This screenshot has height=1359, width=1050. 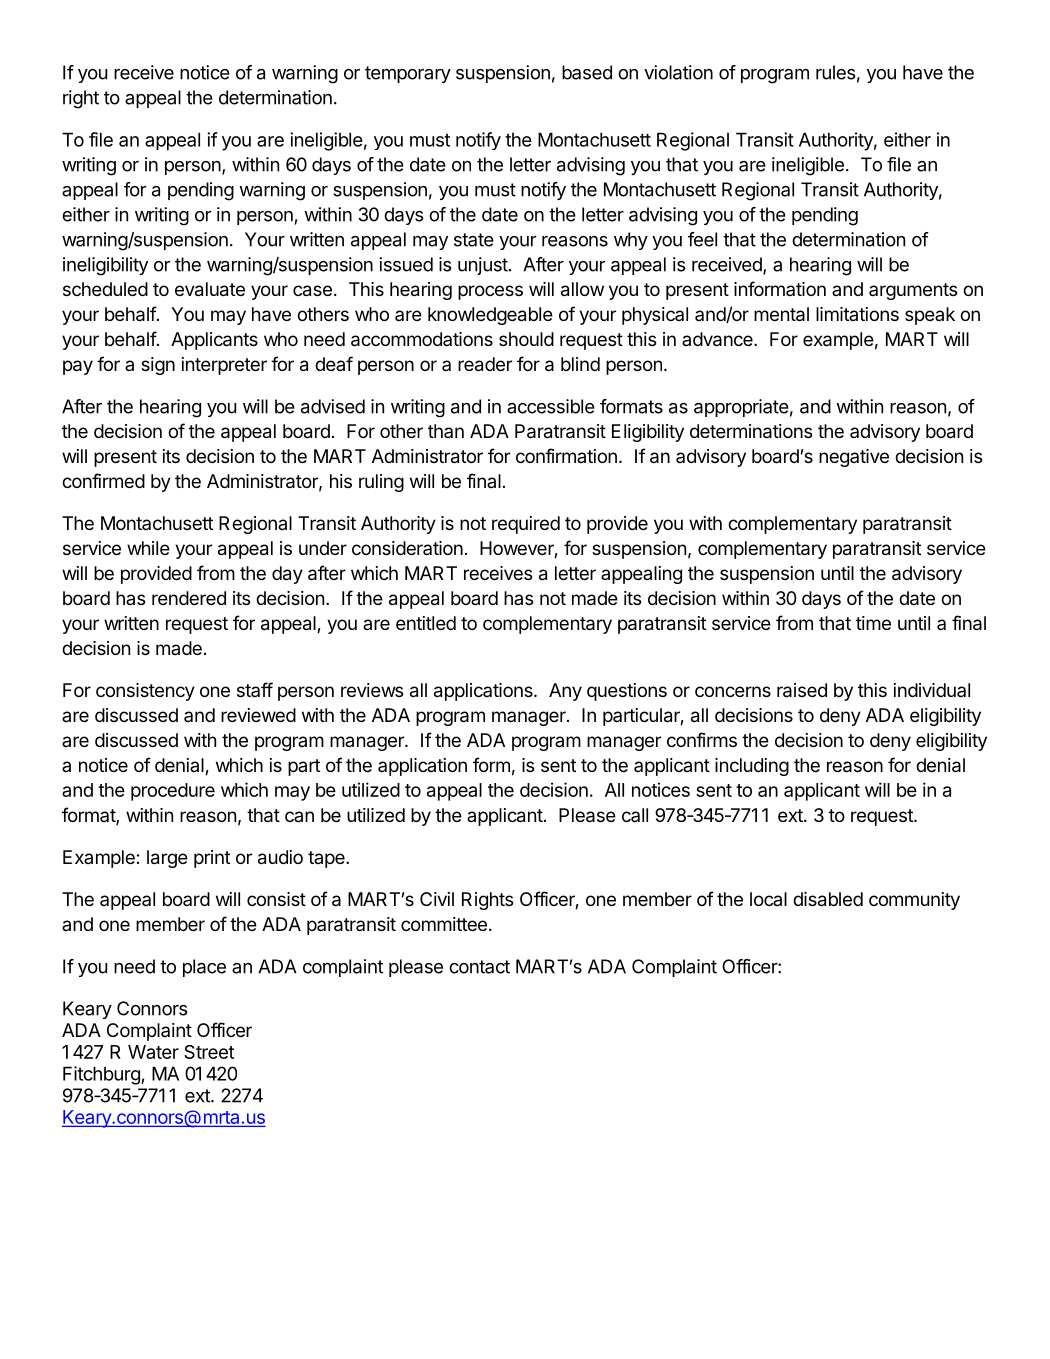 I want to click on Water, so click(x=153, y=1052).
